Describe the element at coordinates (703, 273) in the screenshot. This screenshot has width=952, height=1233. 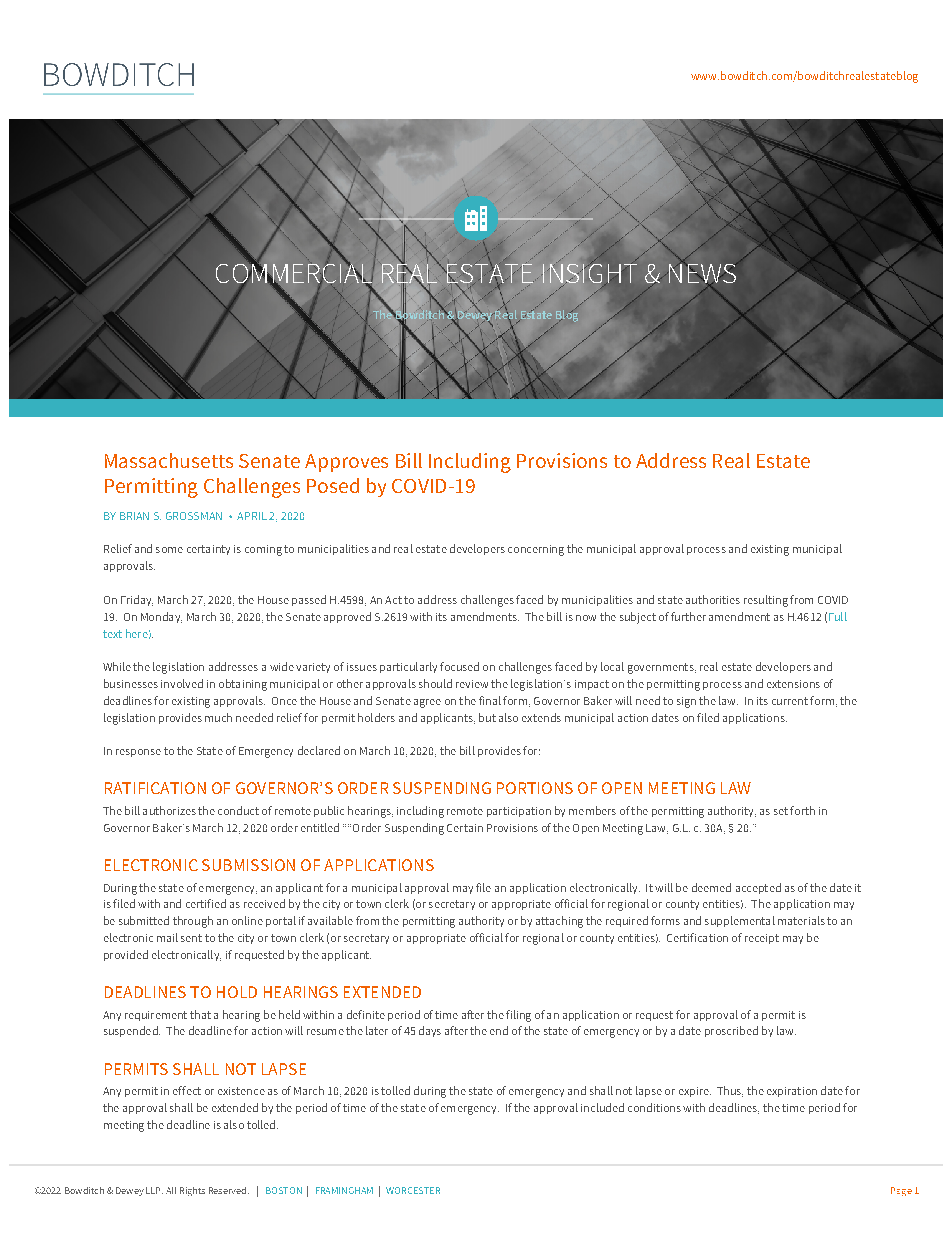
I see `NEWS` at that location.
